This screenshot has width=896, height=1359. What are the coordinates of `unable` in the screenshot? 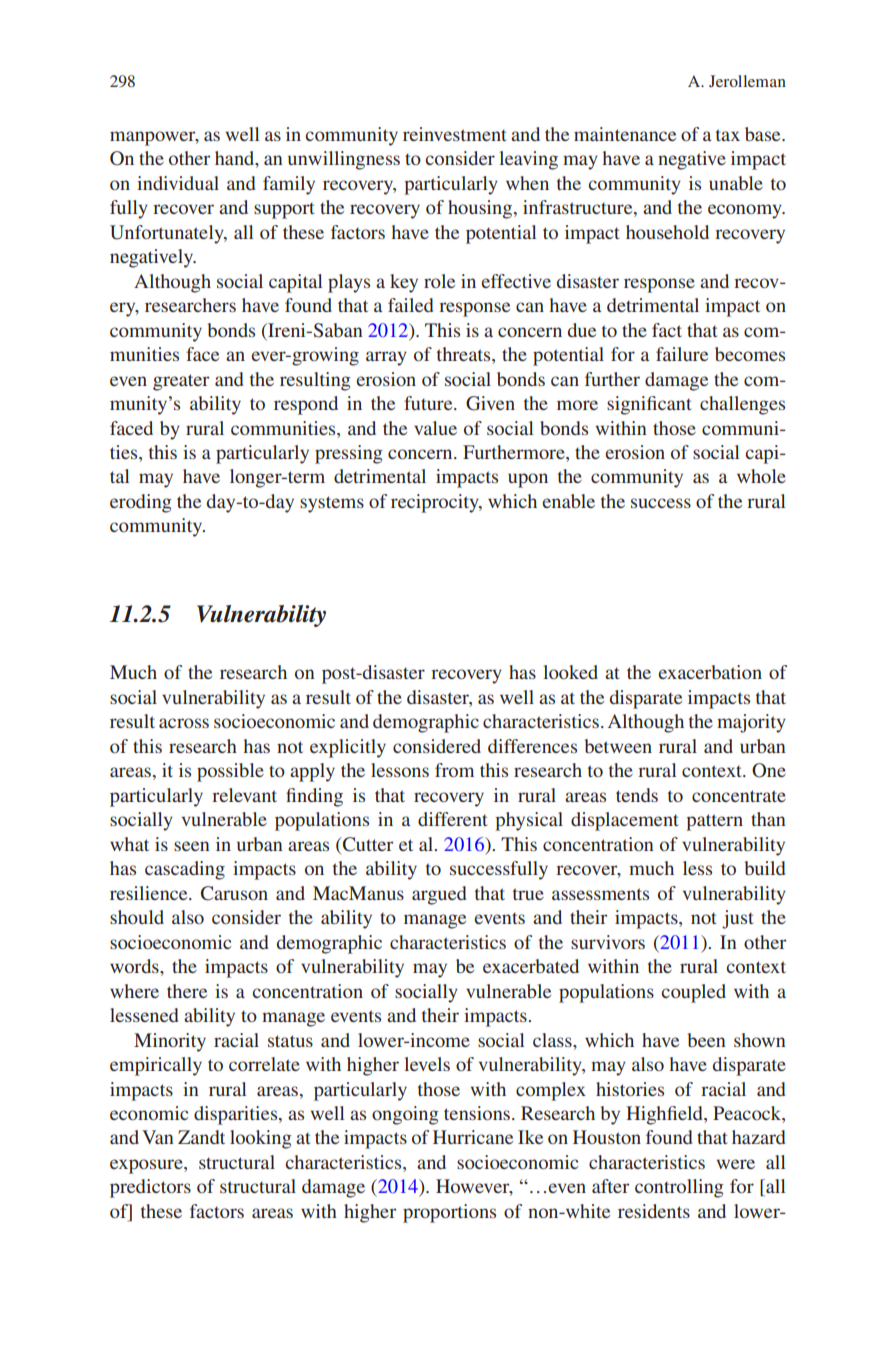 It's located at (736, 183).
